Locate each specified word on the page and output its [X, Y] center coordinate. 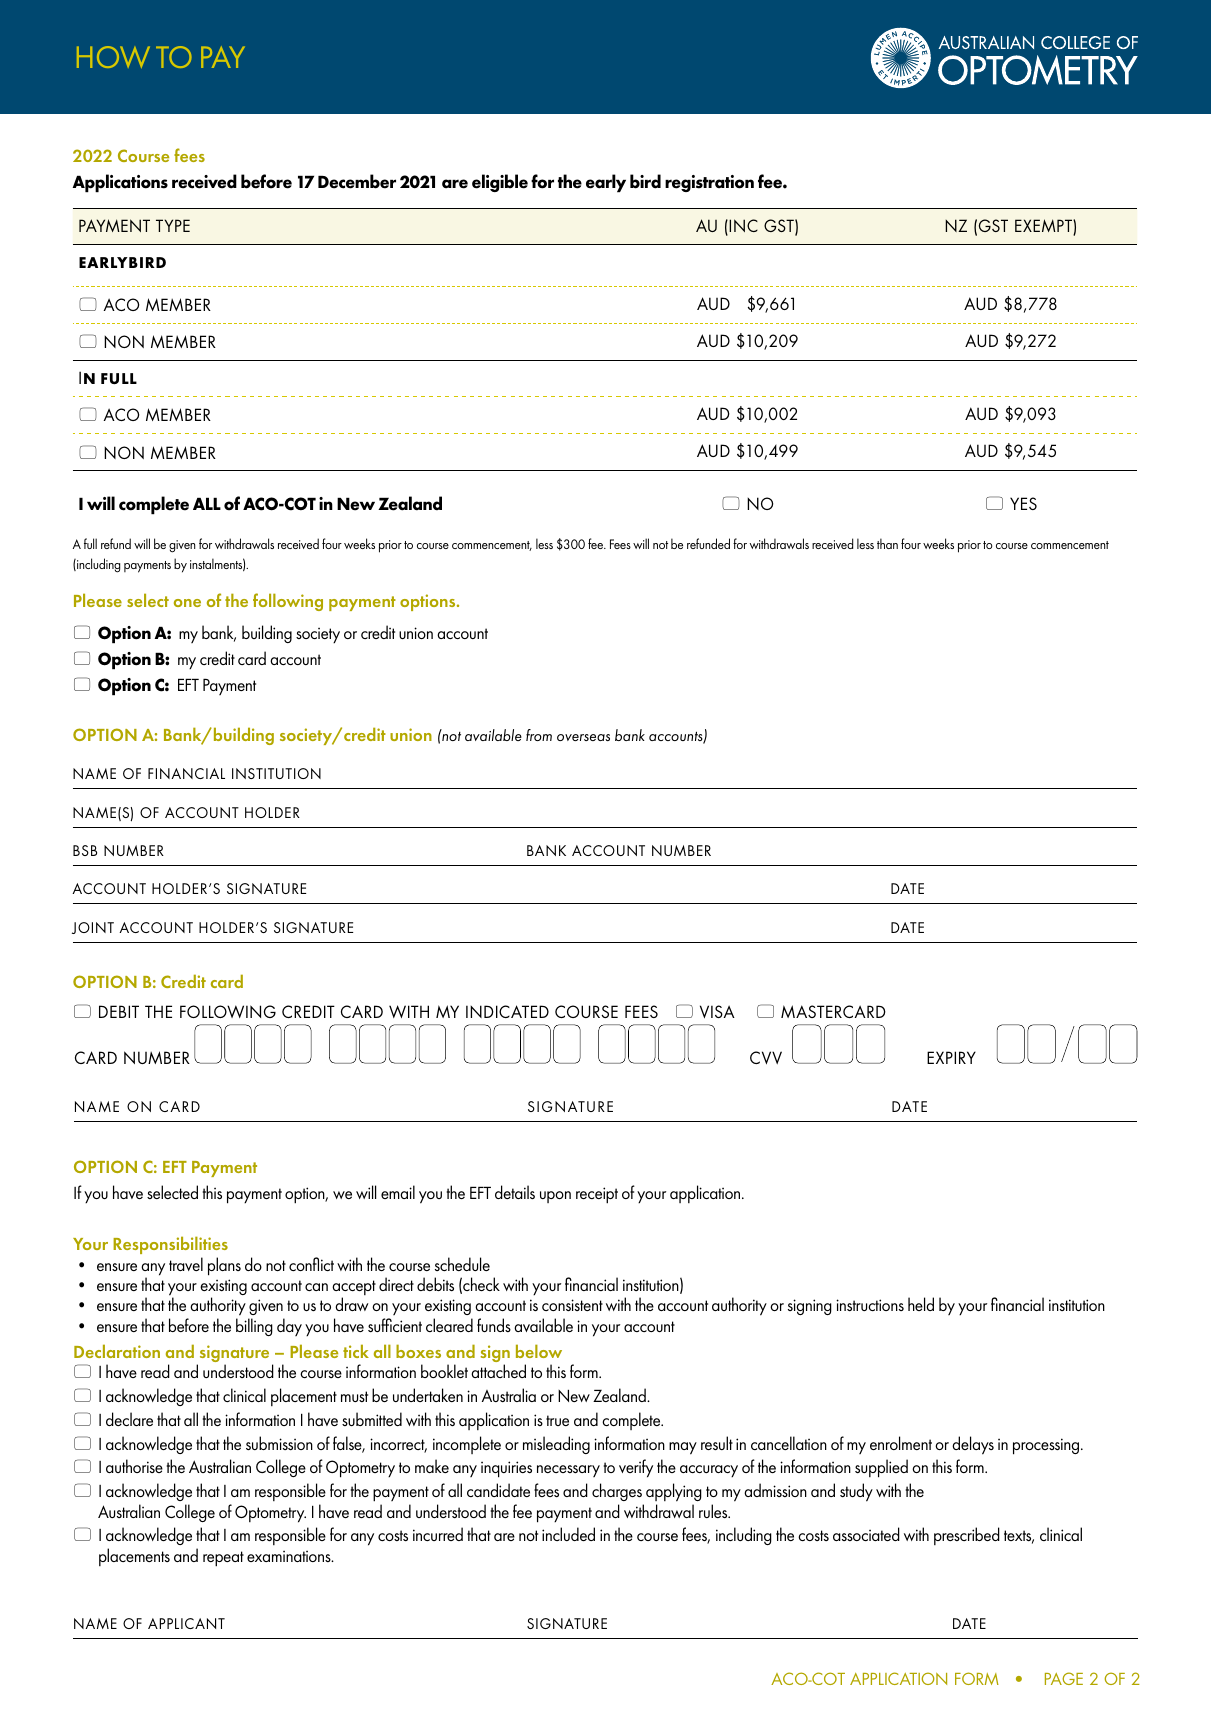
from [539, 735]
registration [709, 183]
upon [555, 1197]
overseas [583, 737]
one [187, 603]
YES [1023, 503]
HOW [113, 57]
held [921, 1304]
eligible [500, 183]
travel [186, 1264]
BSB [85, 850]
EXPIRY [951, 1057]
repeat [223, 1559]
